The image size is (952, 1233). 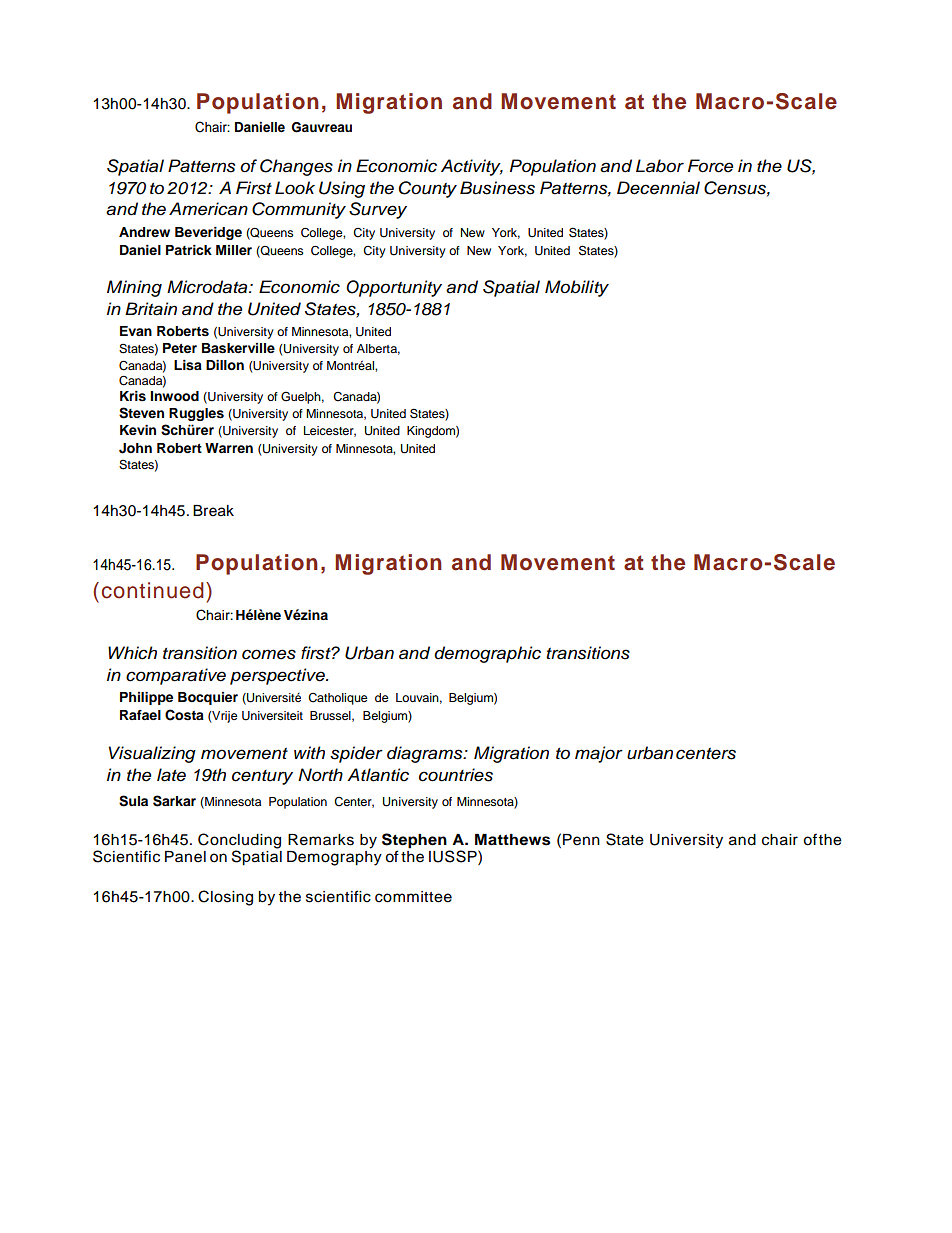 What do you see at coordinates (213, 511) in the screenshot?
I see `Break` at bounding box center [213, 511].
